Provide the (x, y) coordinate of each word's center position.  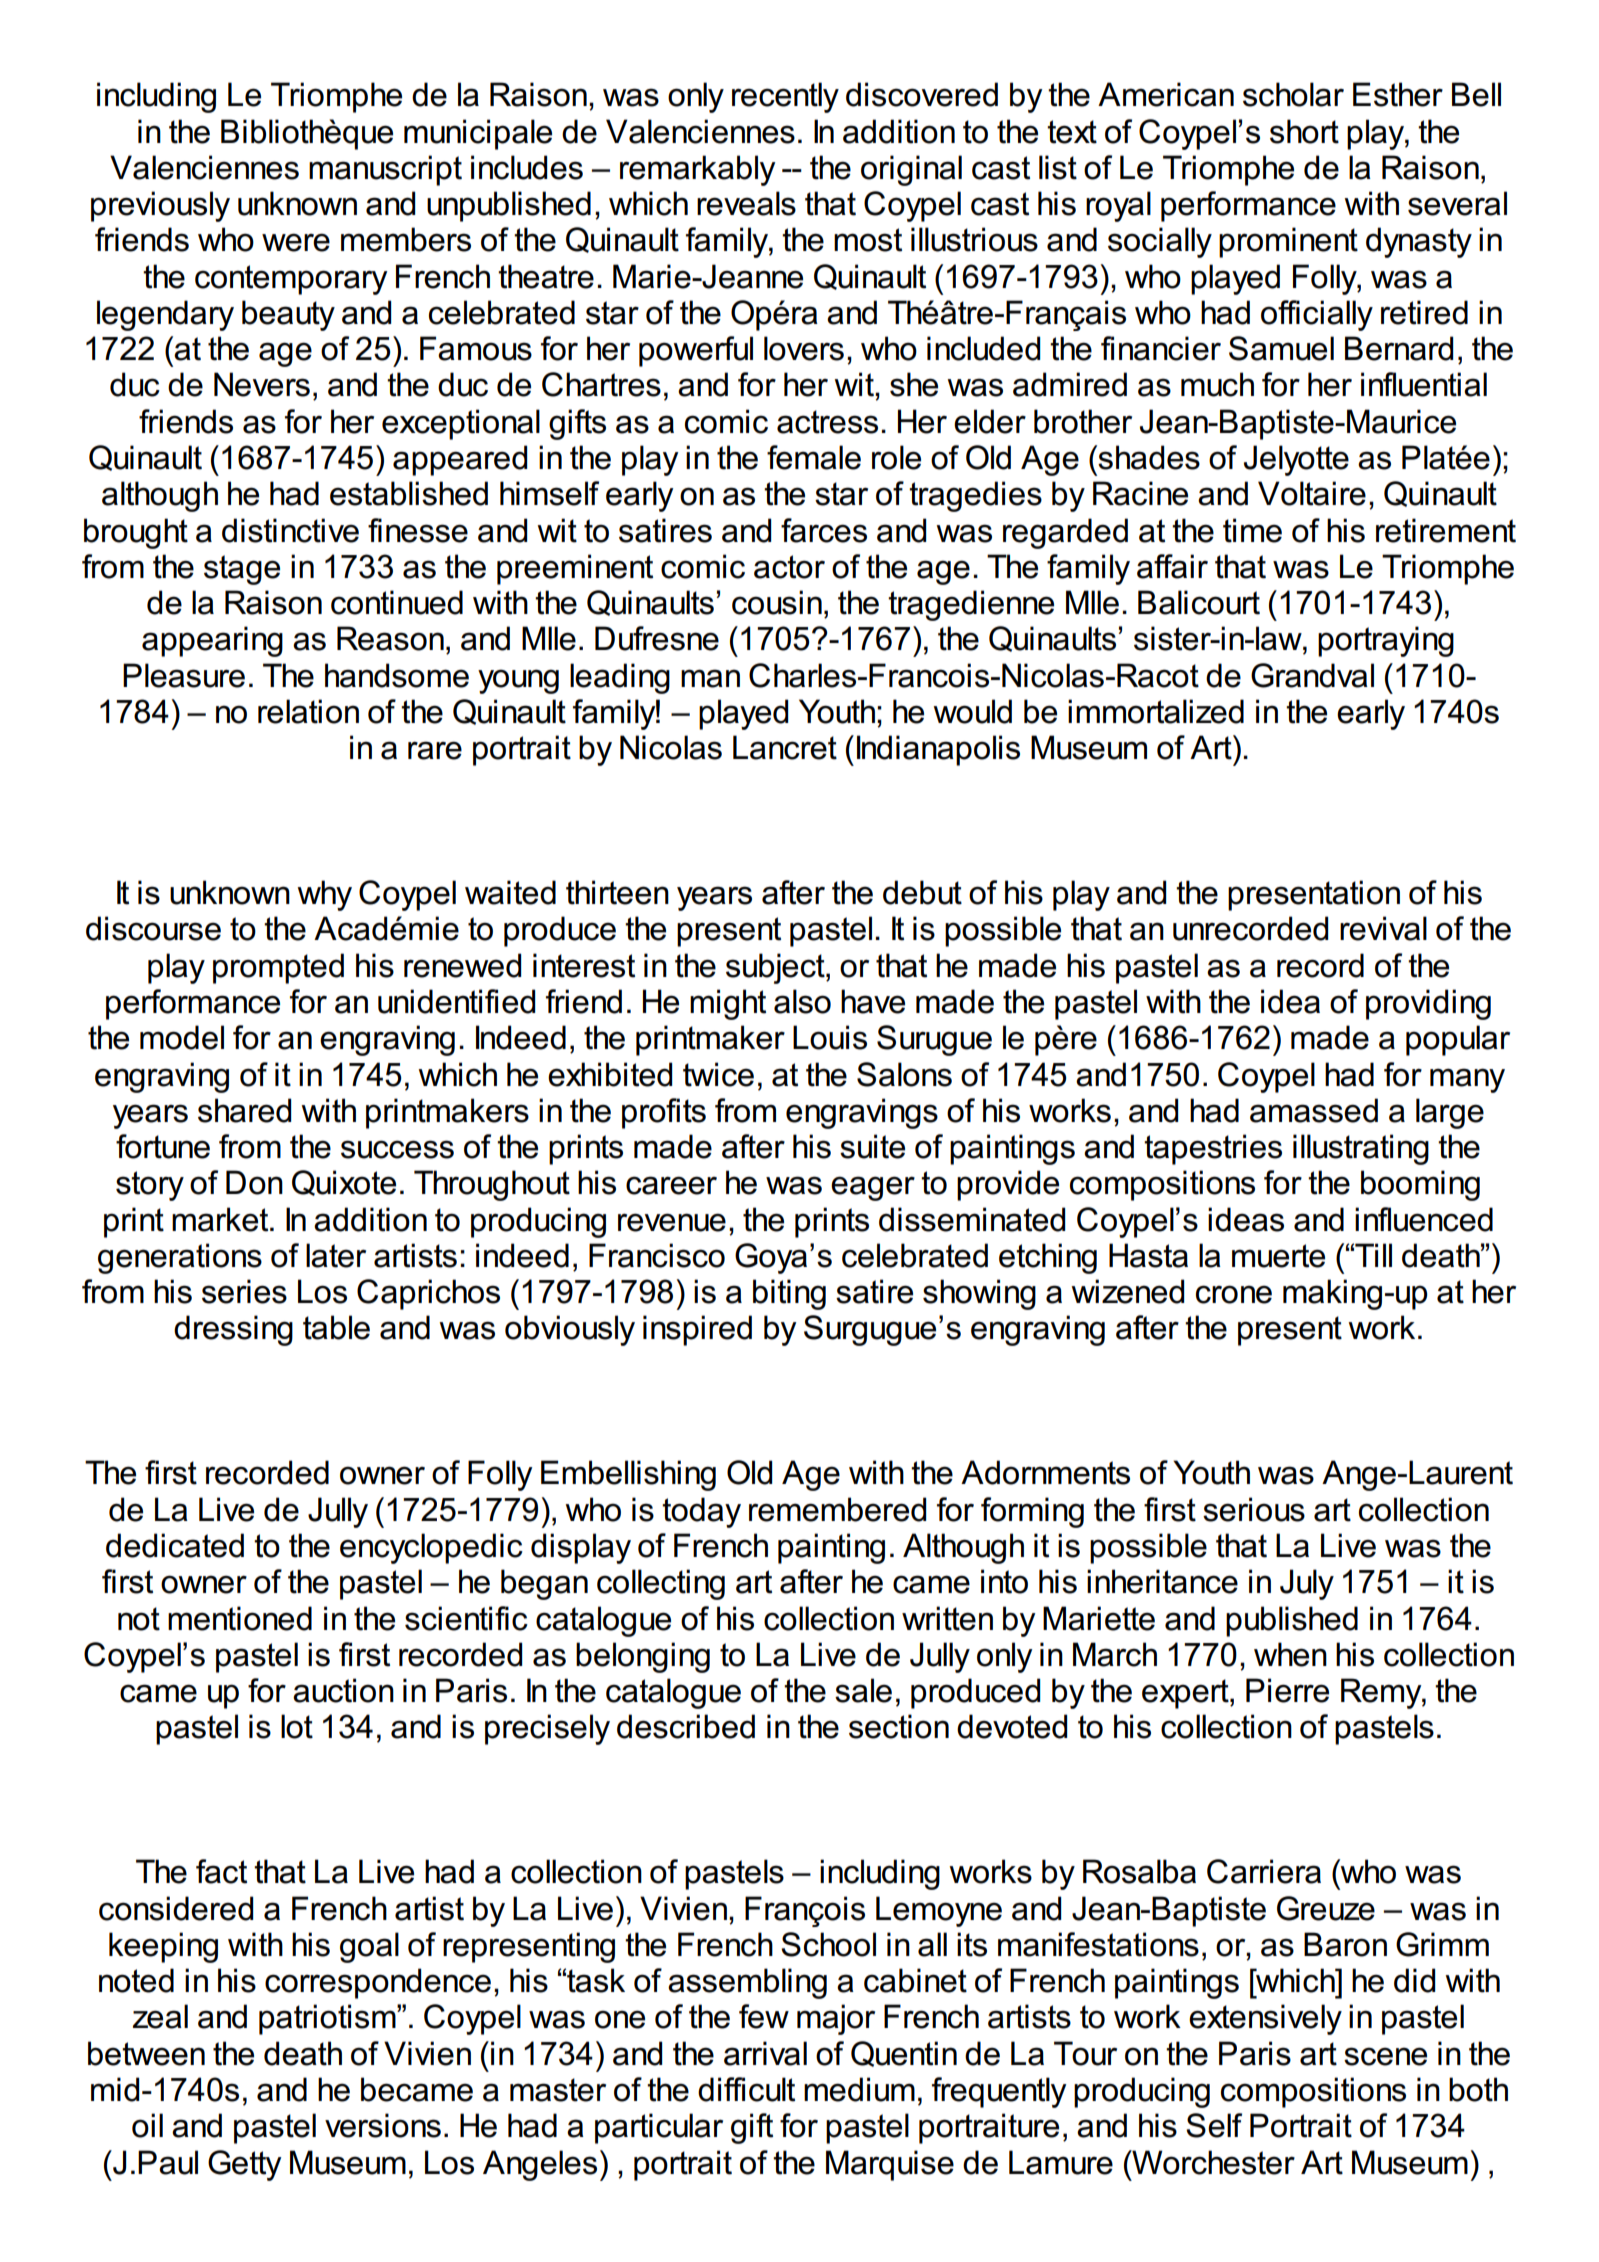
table (336, 1327)
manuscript (385, 170)
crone (1234, 1294)
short (1304, 131)
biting (789, 1294)
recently (785, 97)
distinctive (290, 530)
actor (789, 567)
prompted (278, 968)
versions (383, 2125)
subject (776, 968)
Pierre (1287, 1690)
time (1252, 530)
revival (1383, 928)
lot (297, 1726)
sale (863, 1690)
